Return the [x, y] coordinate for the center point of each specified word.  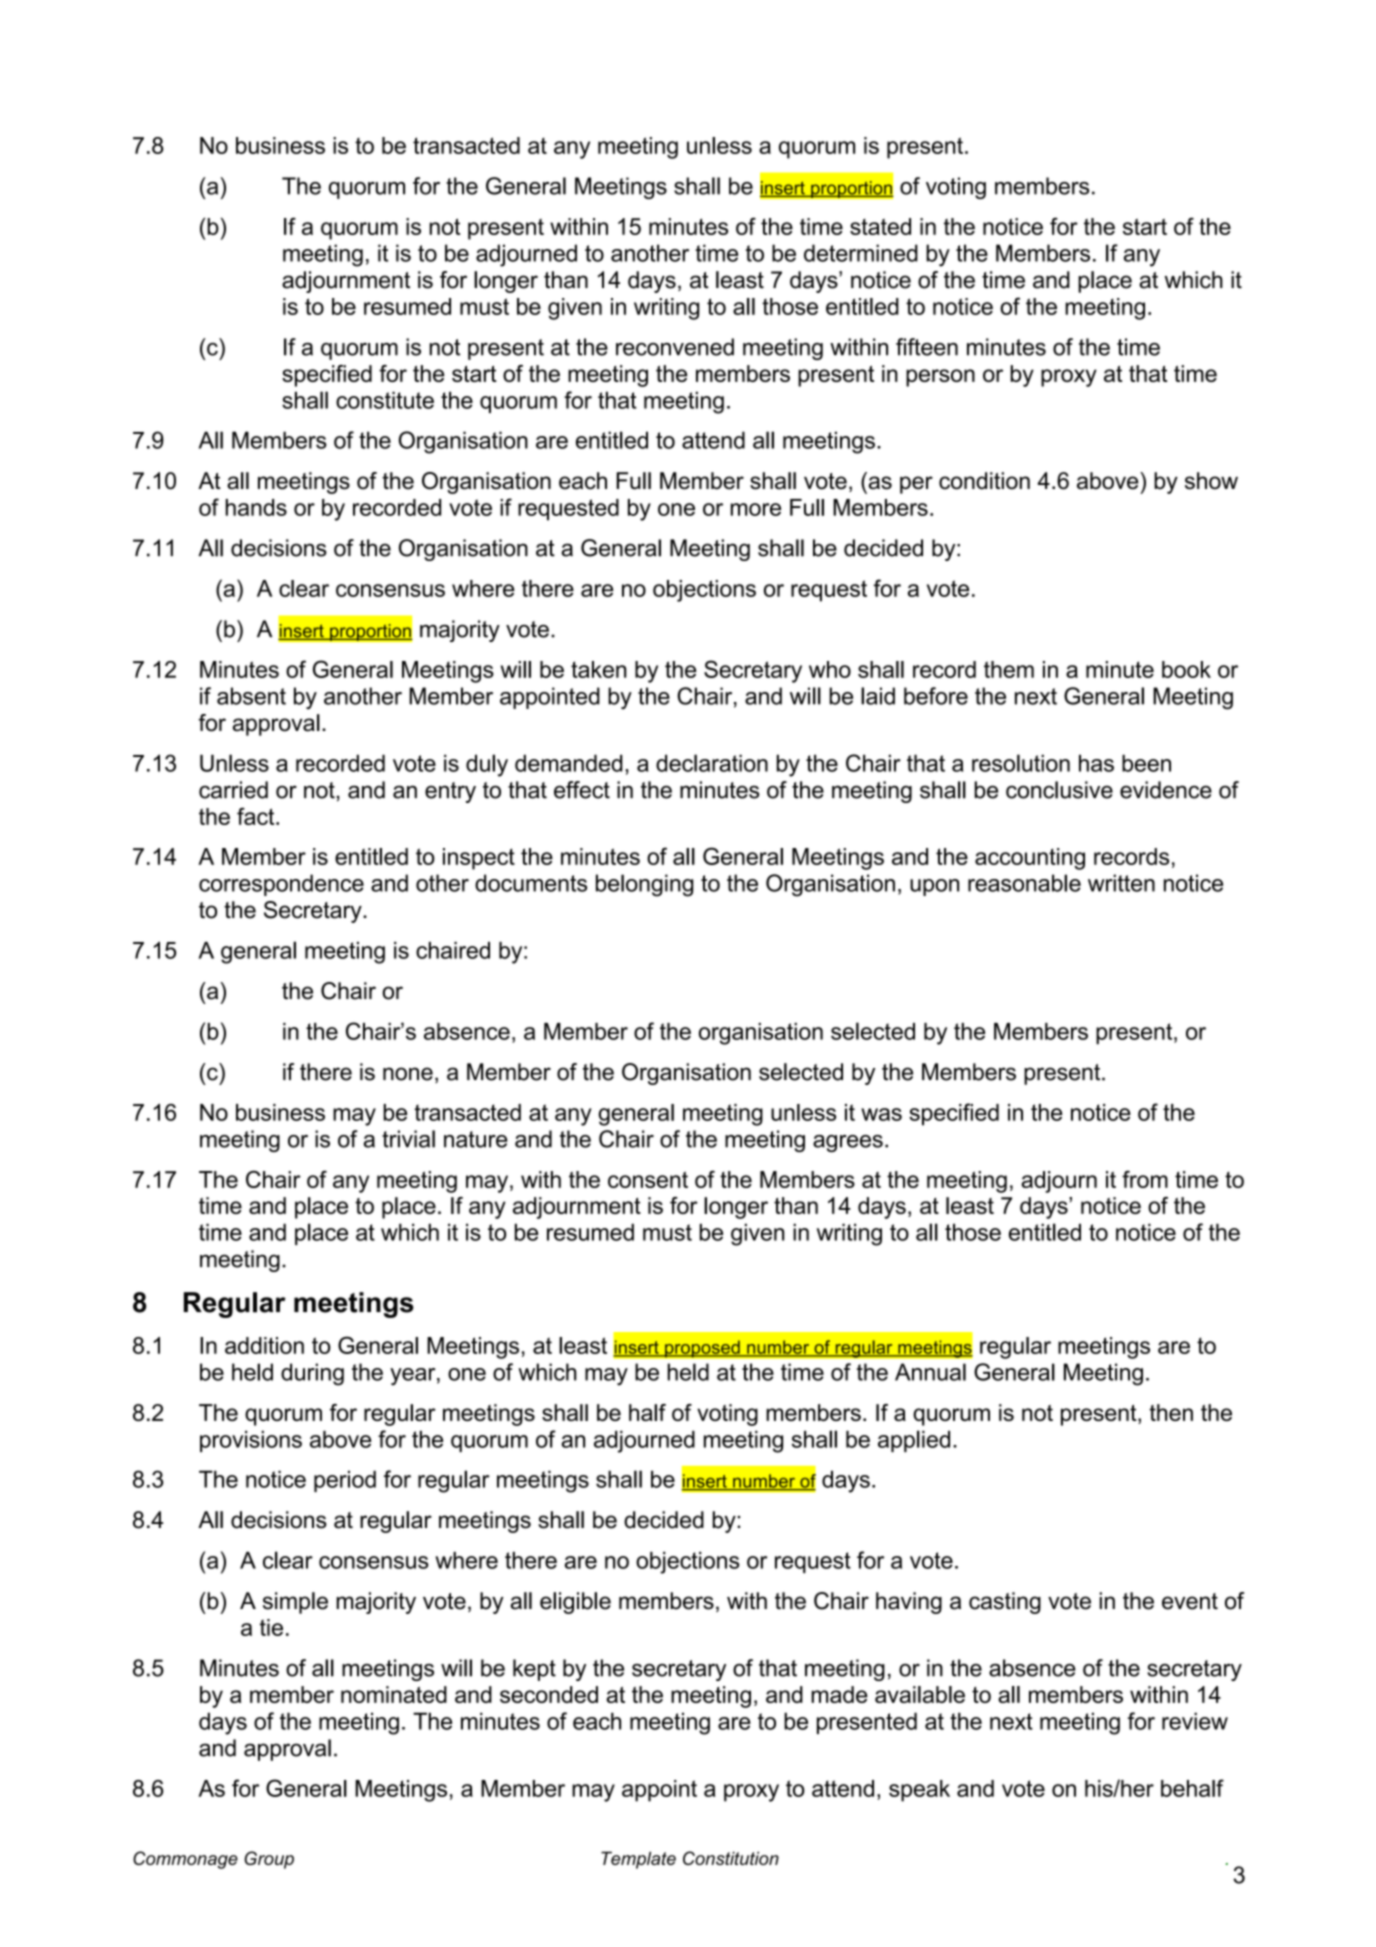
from [1145, 1179]
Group [269, 1860]
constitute [385, 400]
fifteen [927, 347]
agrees [848, 1143]
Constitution [731, 1858]
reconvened [675, 347]
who [830, 669]
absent [251, 696]
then [1171, 1412]
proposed [702, 1349]
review [1195, 1721]
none [408, 1074]
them [1009, 669]
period [345, 1481]
